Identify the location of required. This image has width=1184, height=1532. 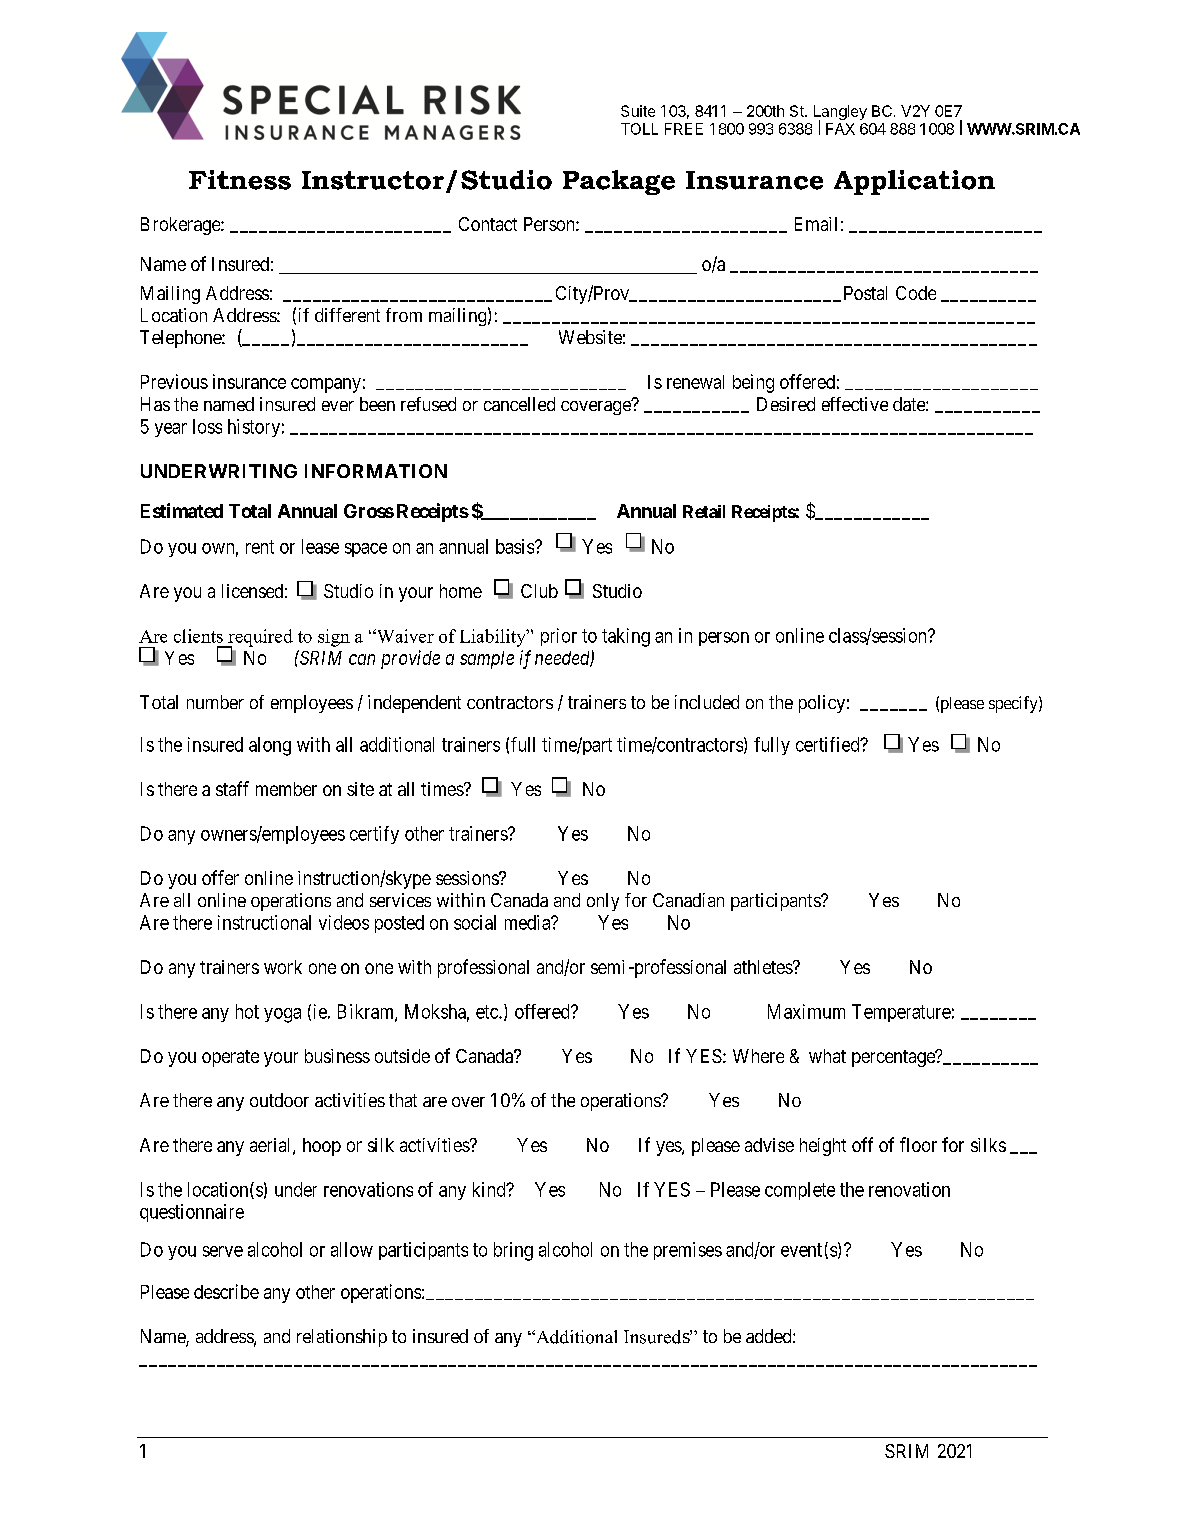
(259, 639).
